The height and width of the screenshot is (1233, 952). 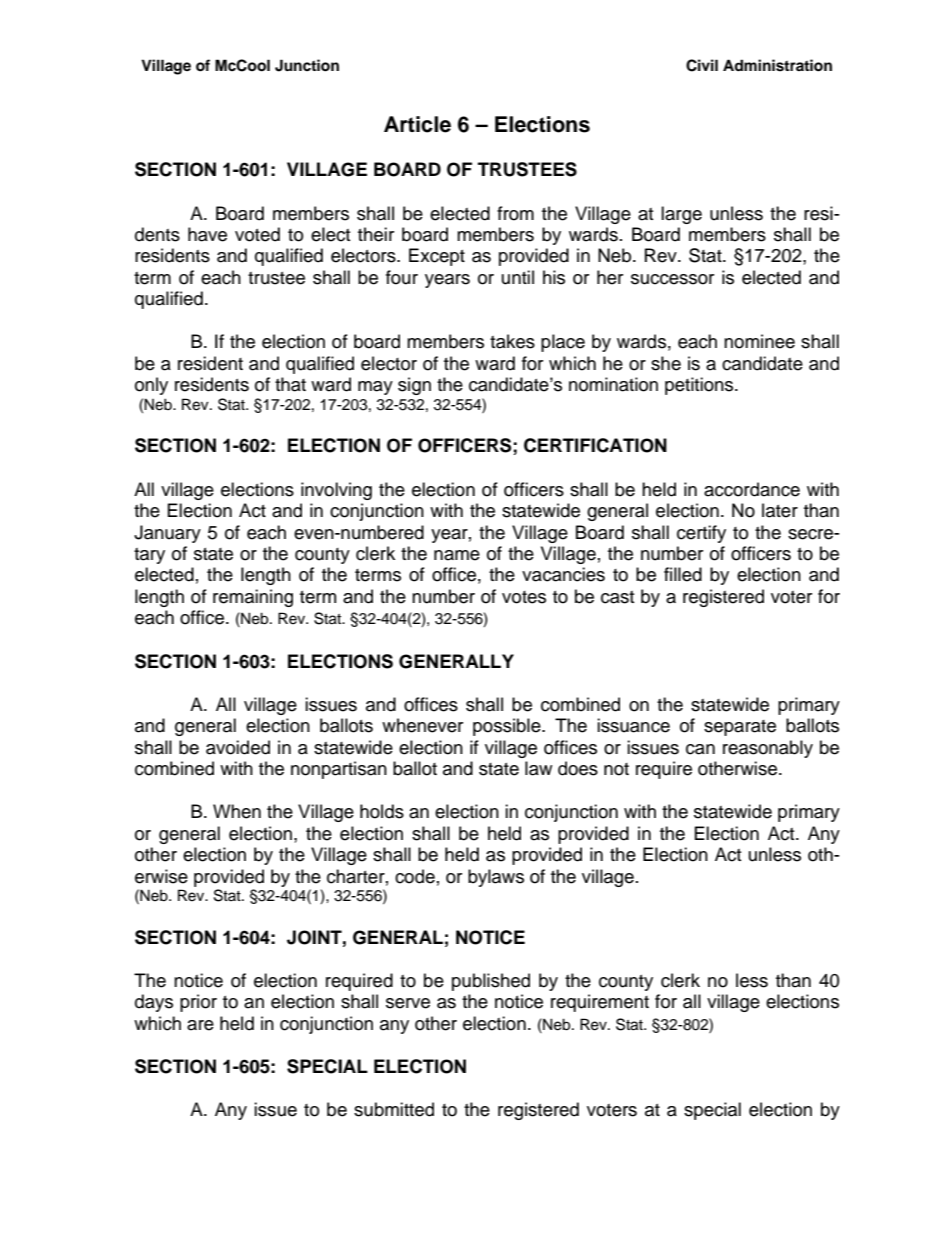 I want to click on successor, so click(x=672, y=279).
